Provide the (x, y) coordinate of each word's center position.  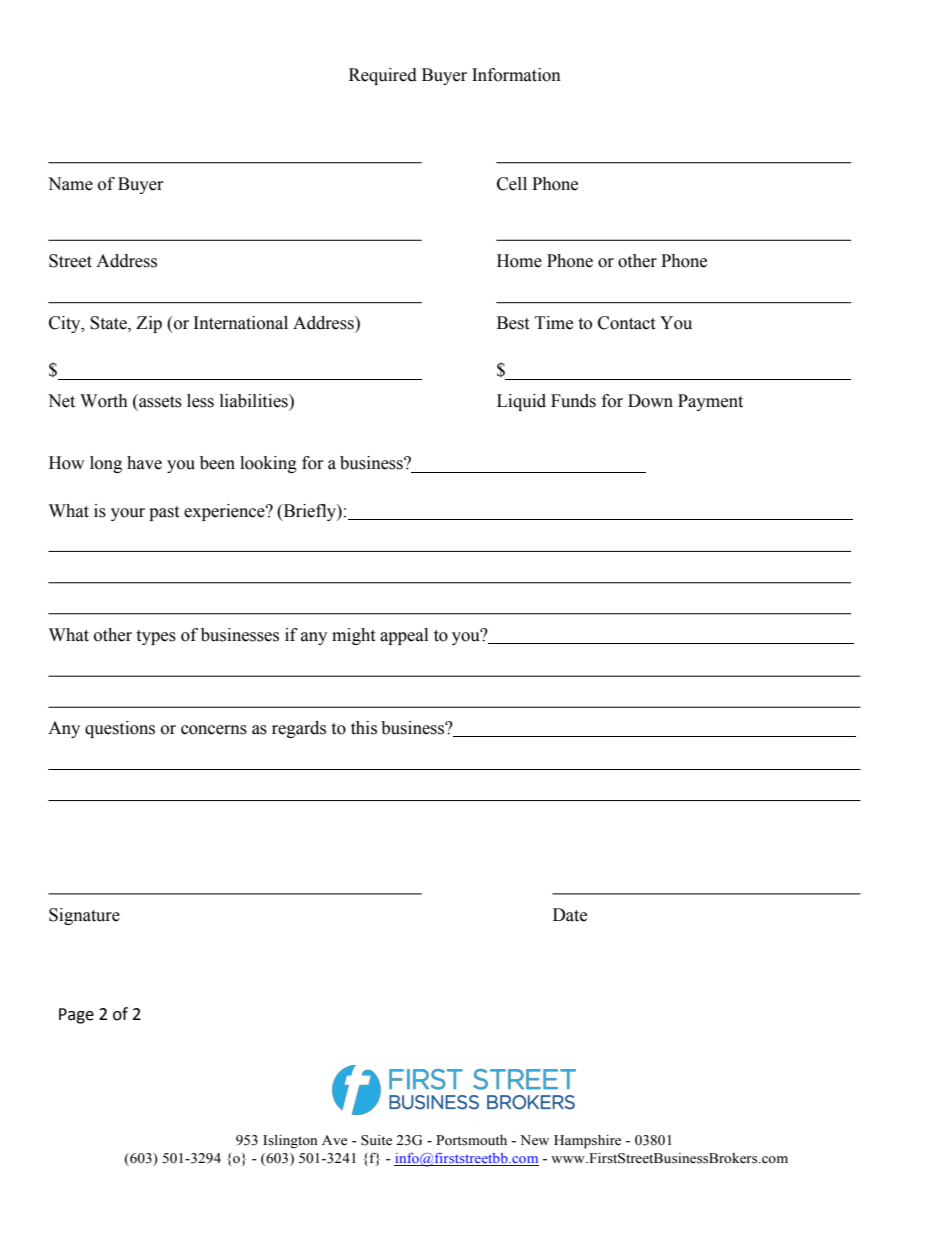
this (364, 728)
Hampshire (587, 1142)
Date (570, 915)
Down (650, 401)
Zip (149, 324)
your (128, 514)
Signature (84, 916)
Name (70, 184)
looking (268, 464)
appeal (404, 636)
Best (513, 323)
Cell (512, 184)
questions (120, 729)
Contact (626, 323)
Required (383, 76)
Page (76, 1016)
